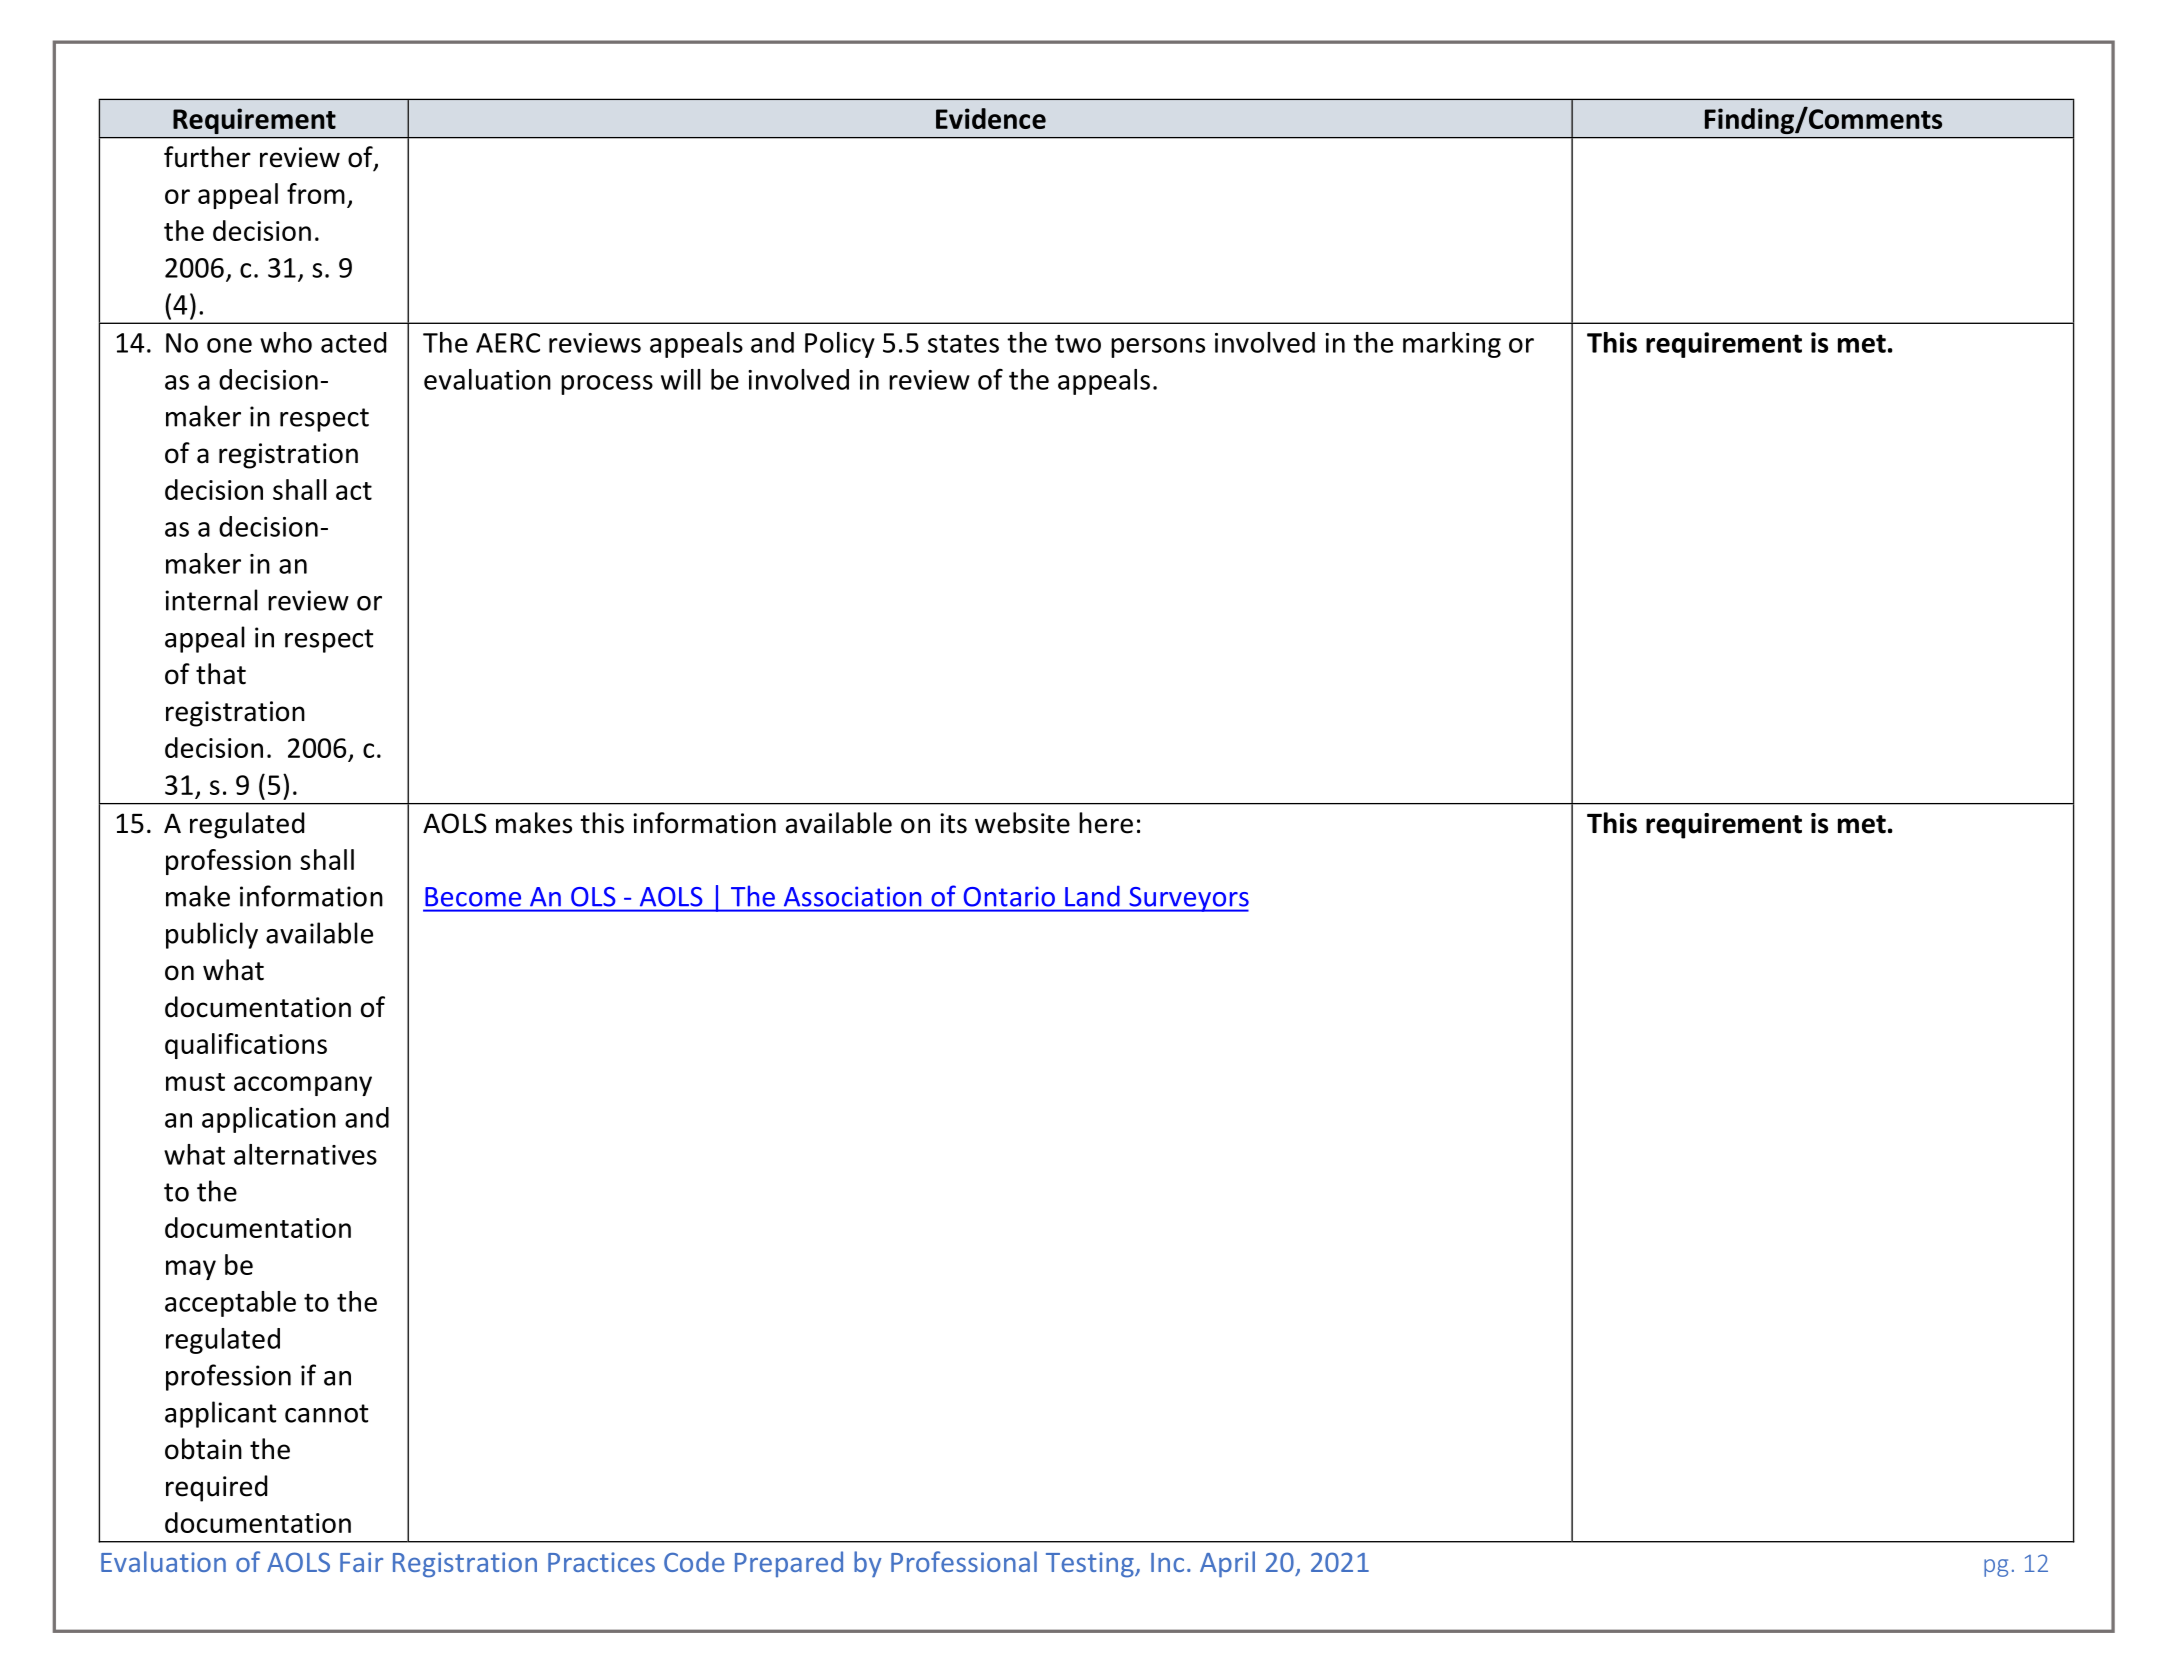  What do you see at coordinates (303, 1086) in the document?
I see `accompany` at bounding box center [303, 1086].
